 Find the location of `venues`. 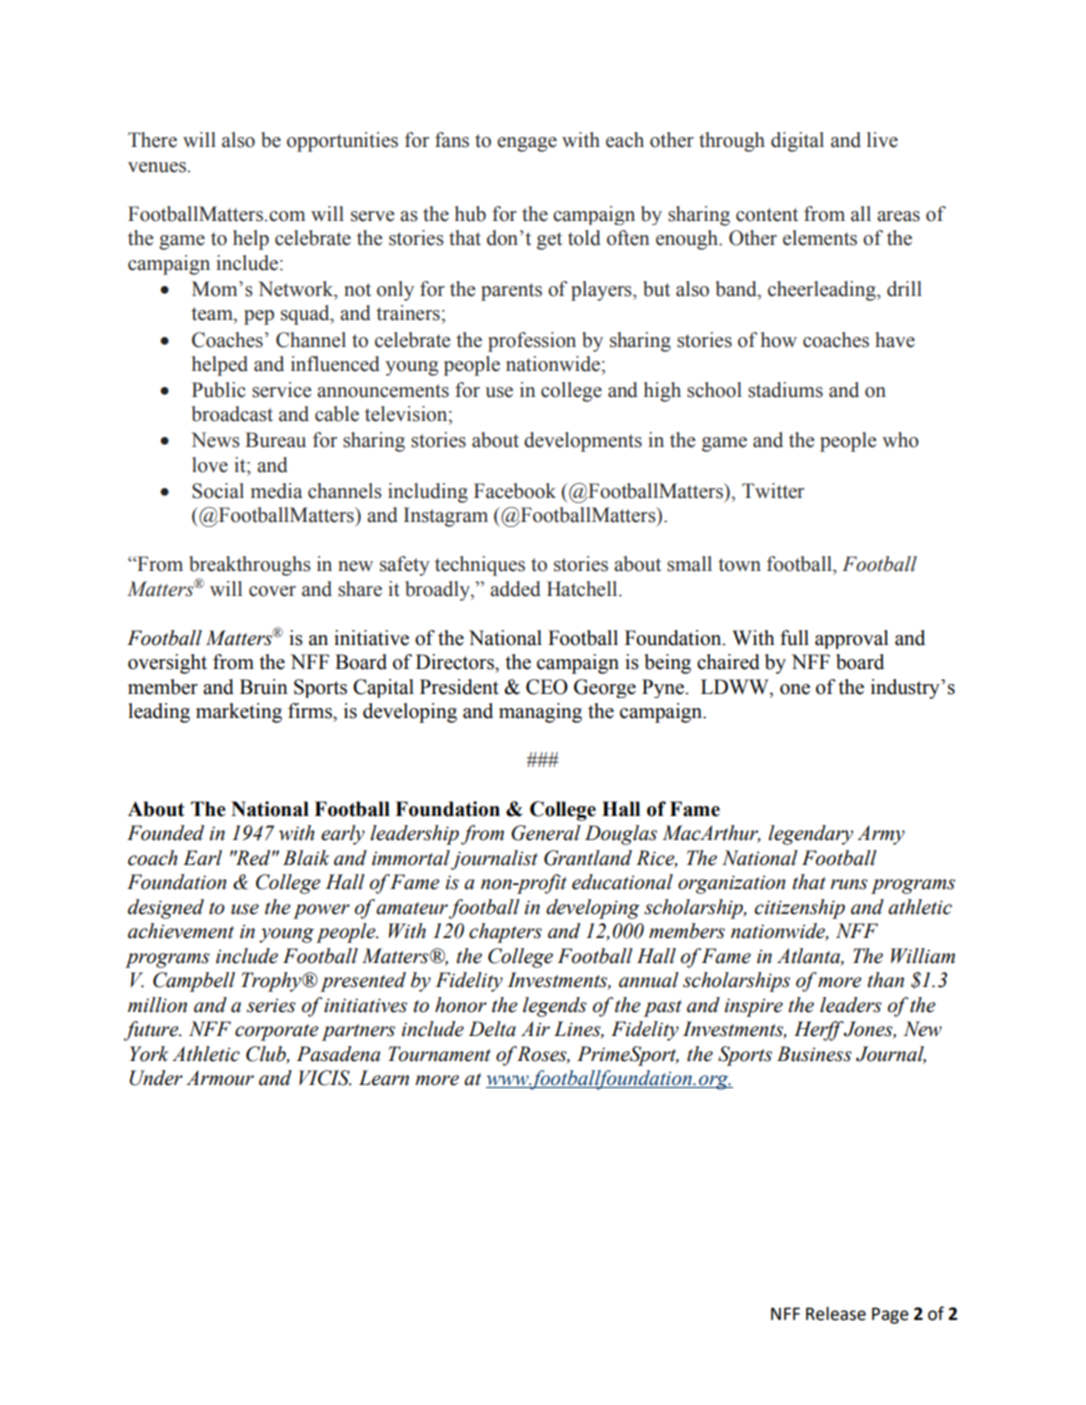

venues is located at coordinates (157, 167).
